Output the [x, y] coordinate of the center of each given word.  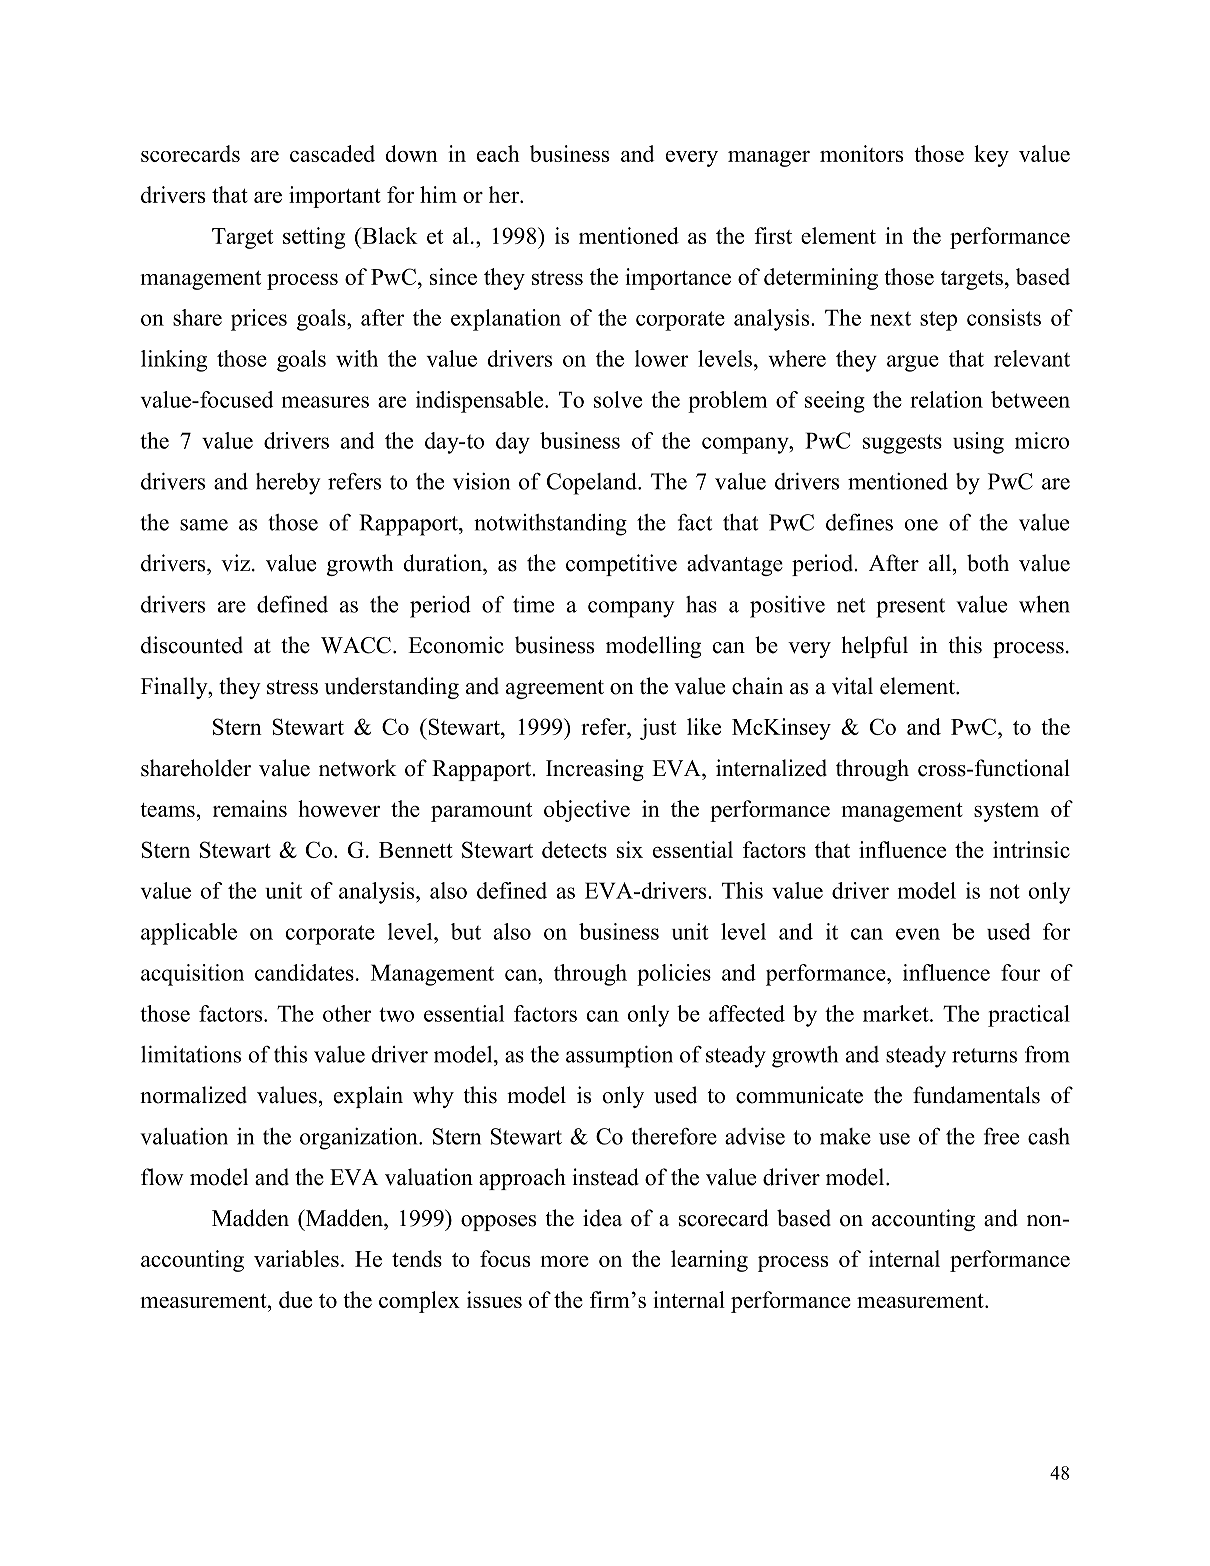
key [991, 156]
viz [235, 563]
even [918, 934]
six [630, 849]
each [498, 153]
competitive [621, 565]
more [564, 1261]
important [335, 197]
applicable [189, 934]
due [295, 1299]
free [1001, 1136]
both [988, 563]
